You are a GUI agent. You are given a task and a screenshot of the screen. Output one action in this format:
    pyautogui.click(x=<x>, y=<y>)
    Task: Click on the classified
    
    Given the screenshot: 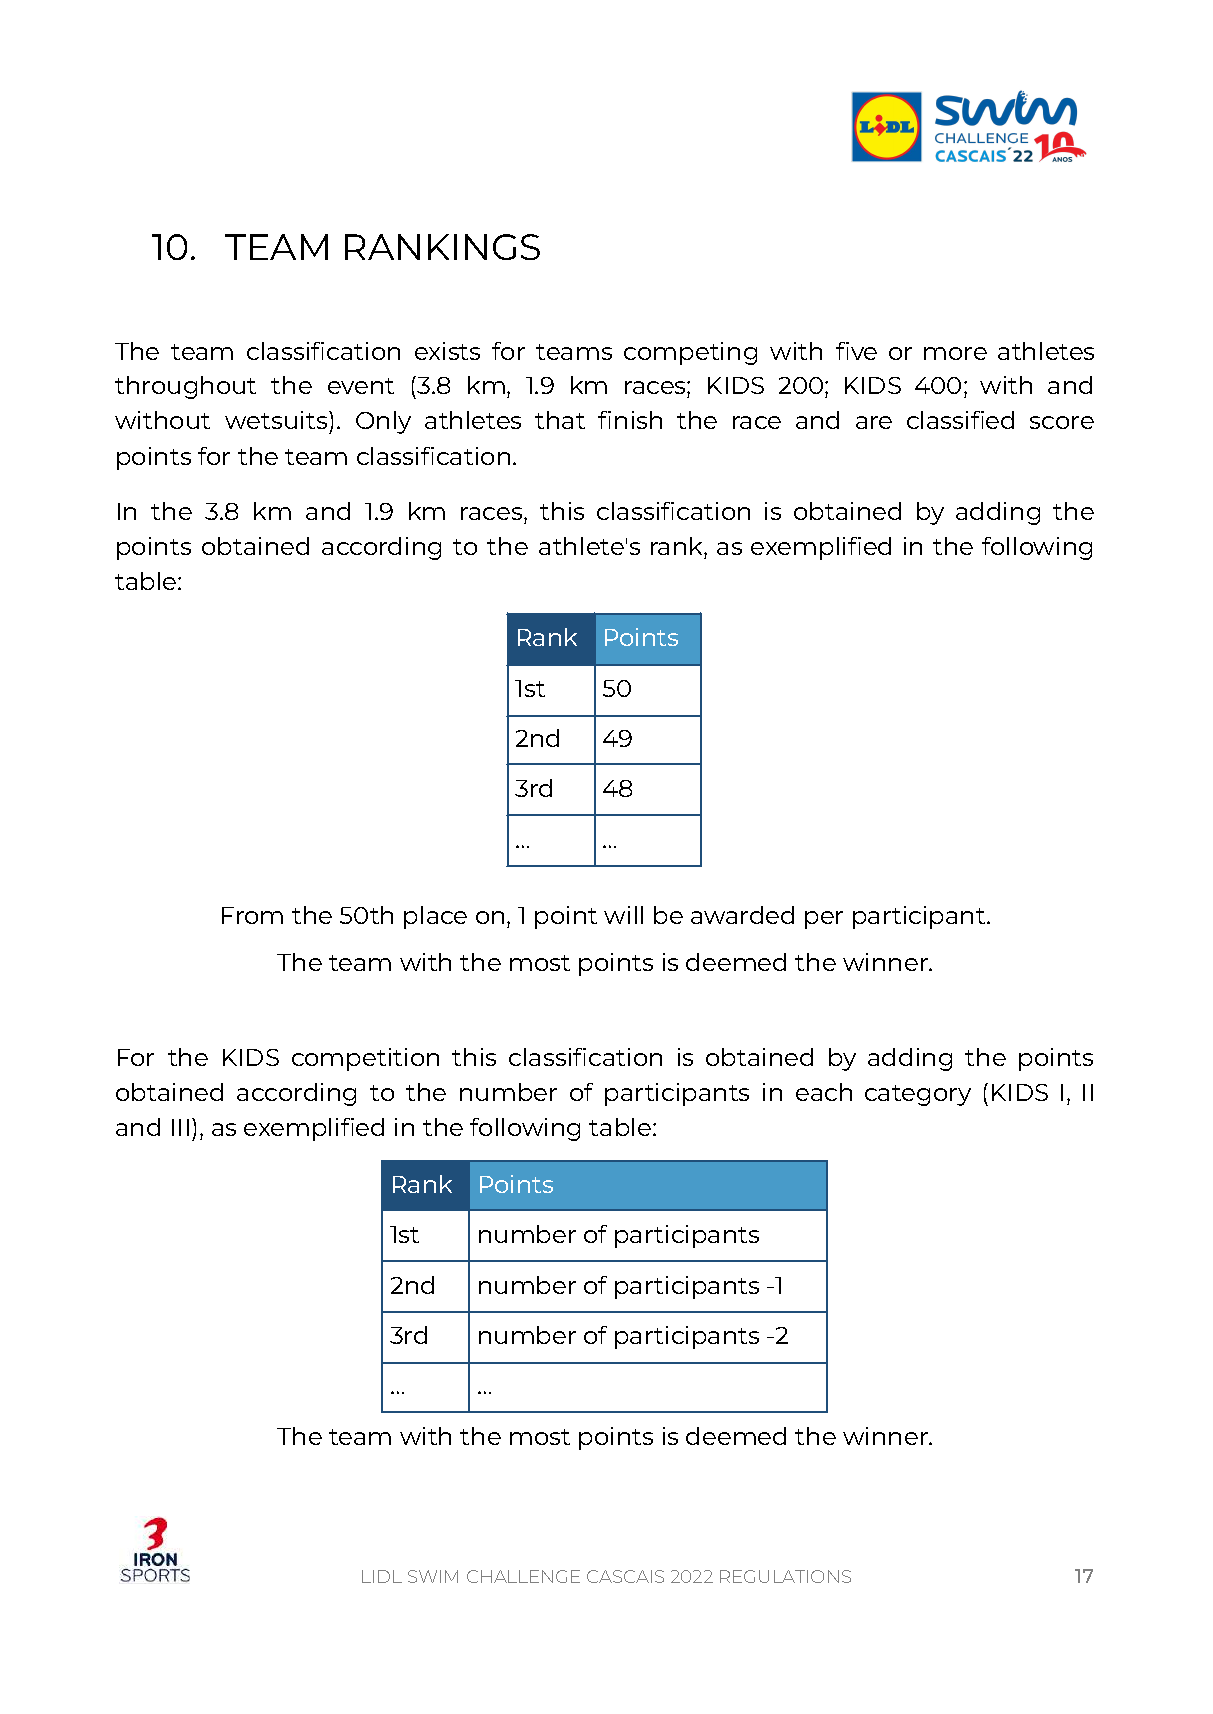 What is the action you would take?
    pyautogui.click(x=960, y=420)
